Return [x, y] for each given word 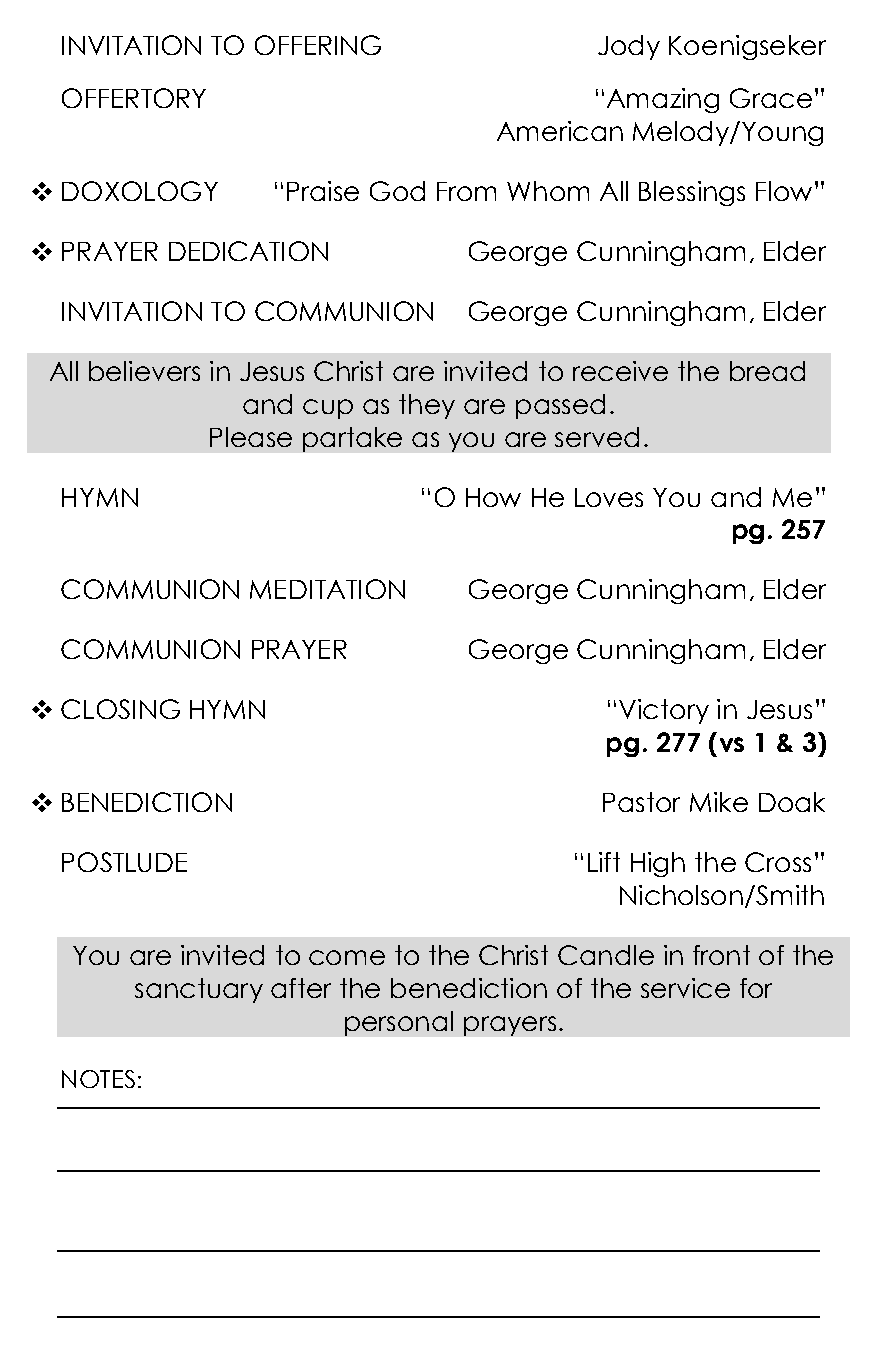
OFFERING [318, 45]
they [427, 406]
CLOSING [120, 709]
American [560, 131]
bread [767, 371]
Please [251, 437]
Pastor [641, 802]
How [493, 497]
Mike [719, 802]
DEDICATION [248, 251]
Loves [609, 497]
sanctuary [199, 990]
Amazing [663, 100]
